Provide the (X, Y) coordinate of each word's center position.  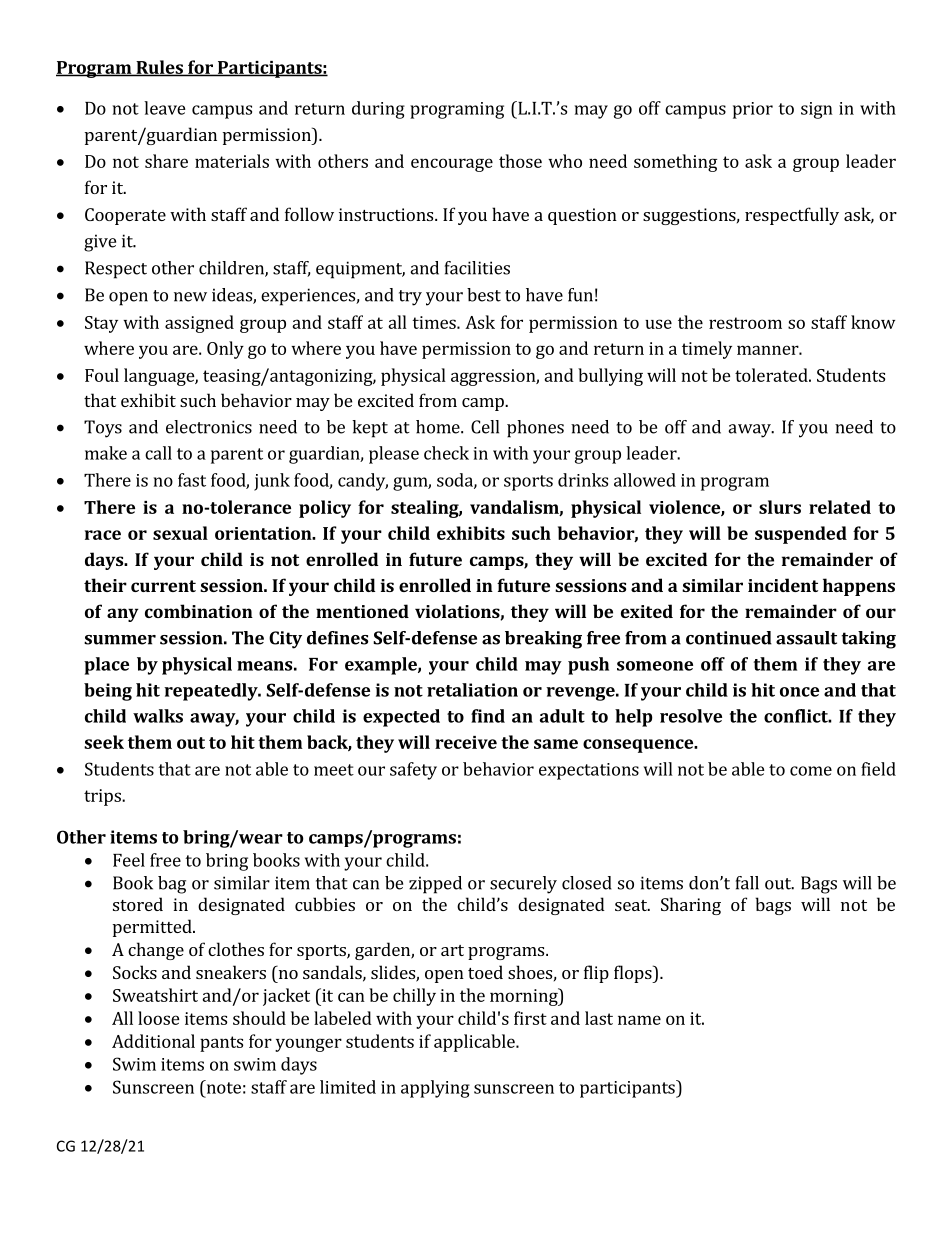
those (520, 161)
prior (753, 110)
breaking (543, 640)
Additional (153, 1041)
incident (783, 585)
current (163, 586)
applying (435, 1089)
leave (165, 108)
